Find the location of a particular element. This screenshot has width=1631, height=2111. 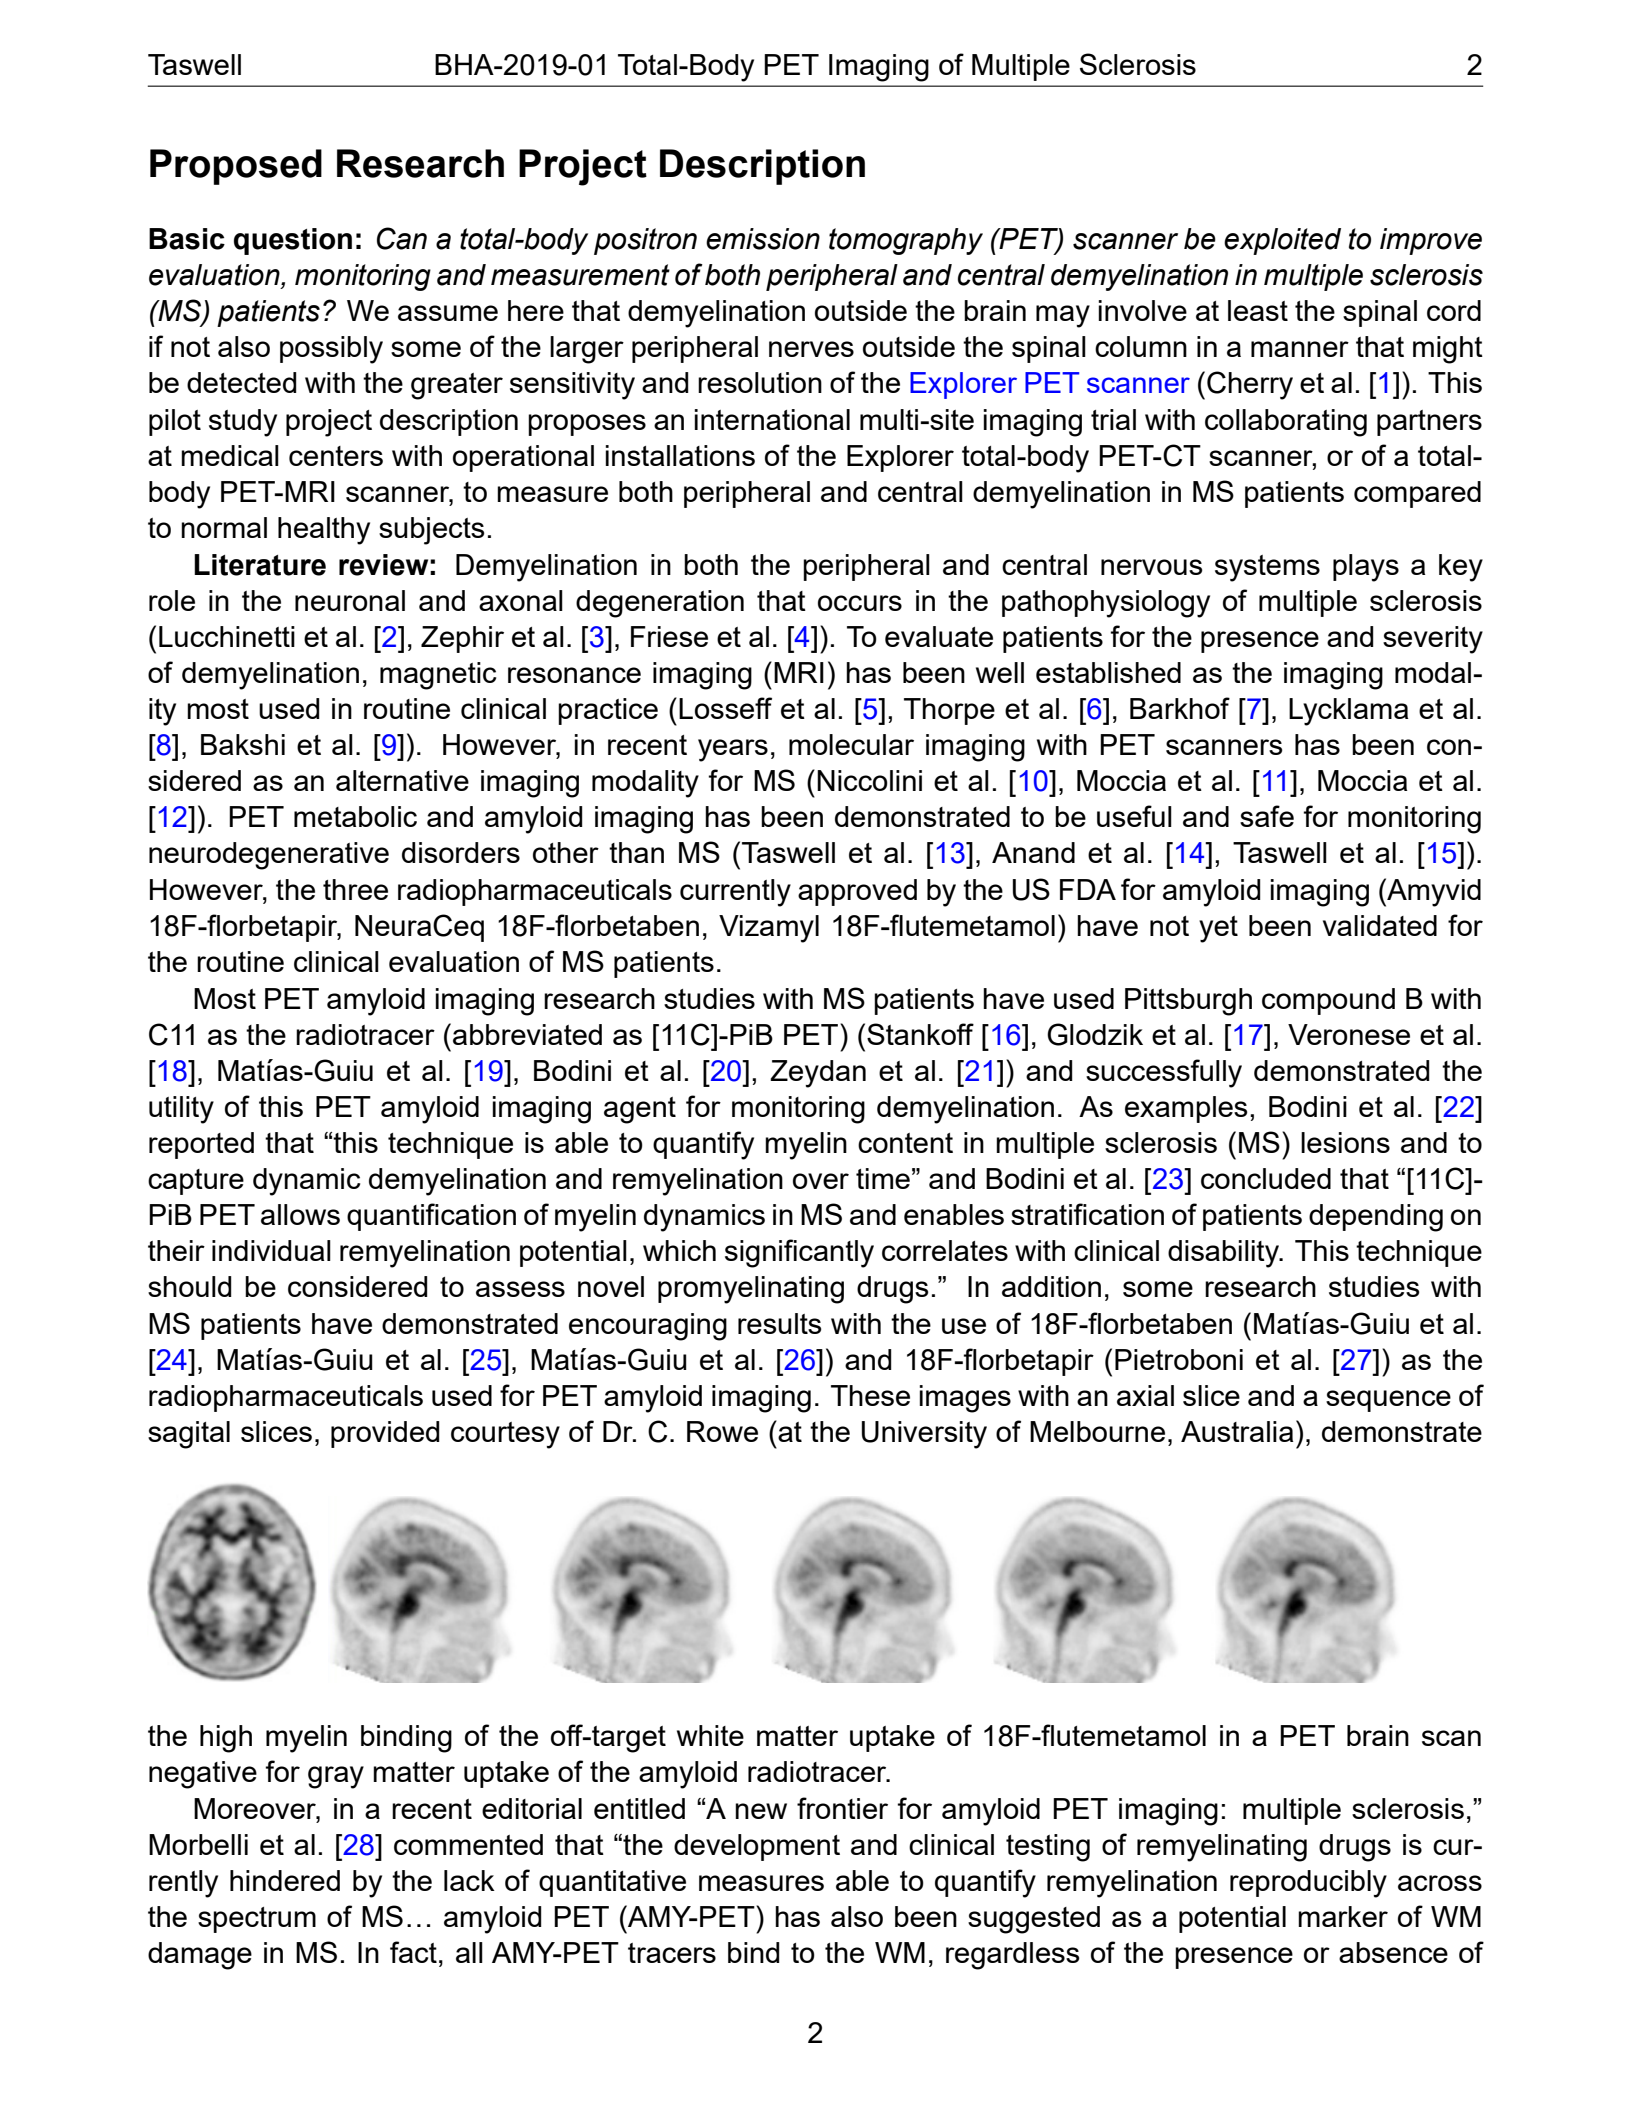

compound is located at coordinates (1328, 1001).
